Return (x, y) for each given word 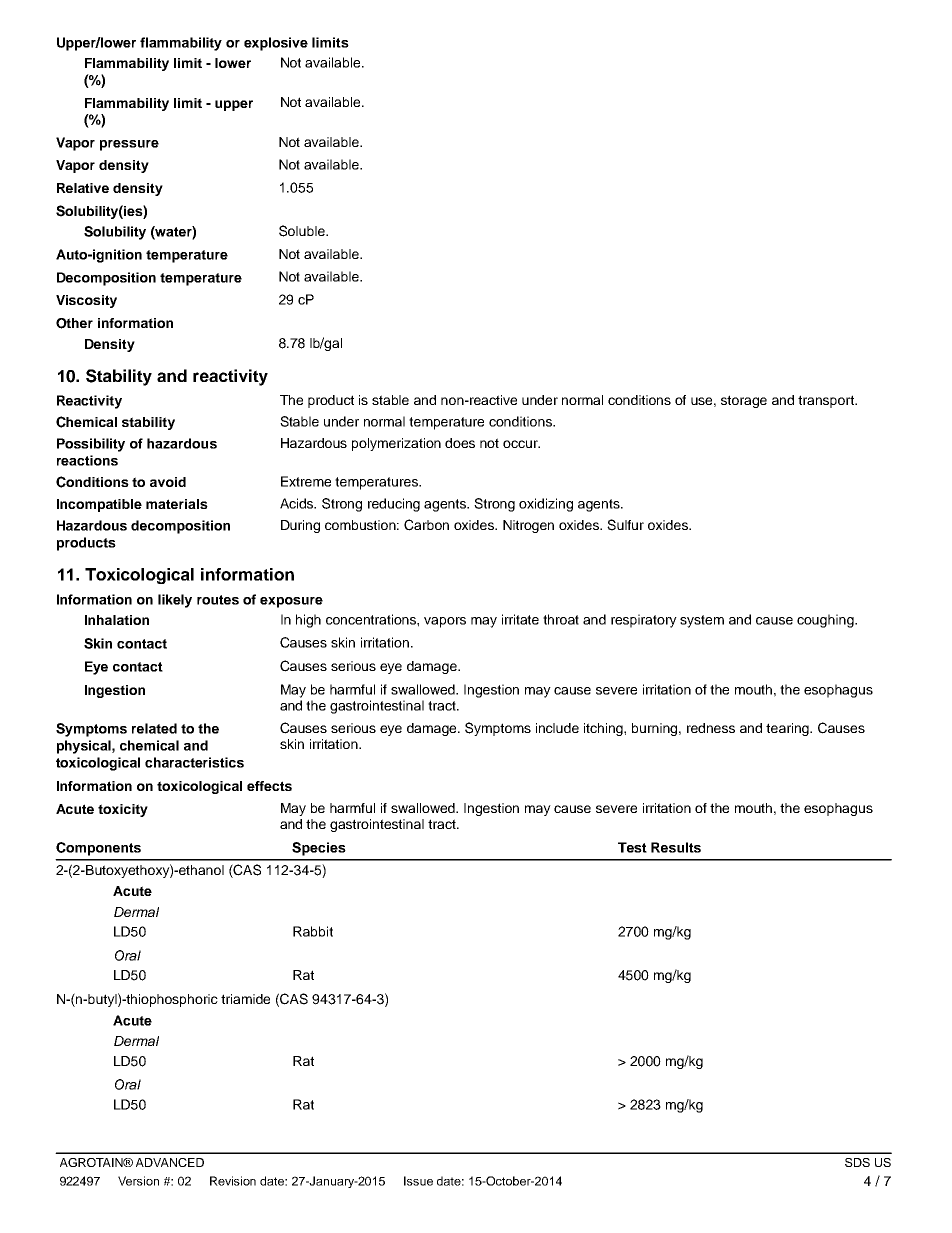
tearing (789, 729)
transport (827, 401)
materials (177, 504)
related (154, 728)
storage (744, 401)
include (557, 728)
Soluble (303, 231)
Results (676, 847)
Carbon (426, 525)
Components (98, 849)
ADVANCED (170, 1162)
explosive (276, 44)
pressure (129, 145)
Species (319, 849)
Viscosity (86, 301)
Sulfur (625, 525)
